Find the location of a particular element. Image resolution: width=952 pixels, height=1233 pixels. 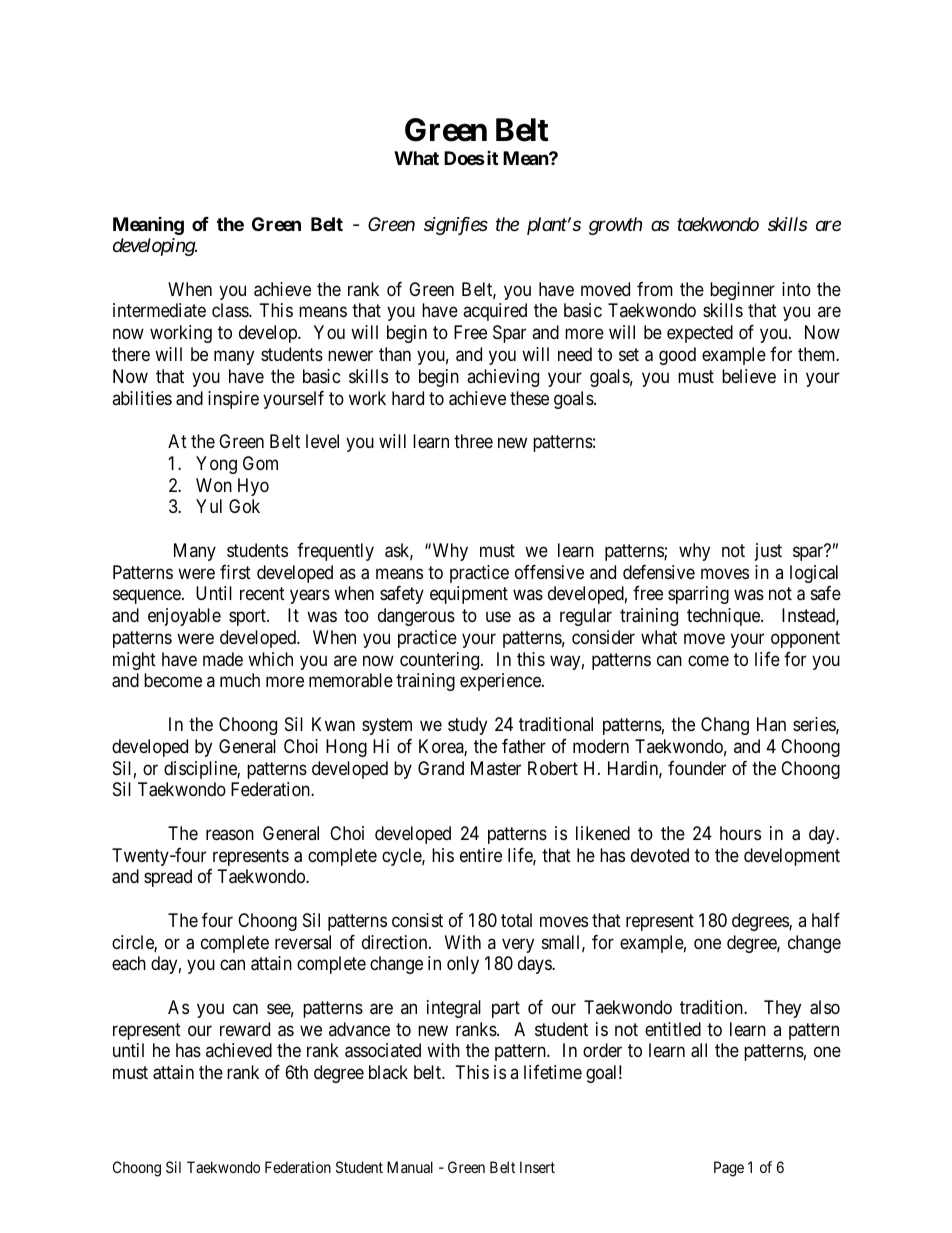

into is located at coordinates (796, 289).
